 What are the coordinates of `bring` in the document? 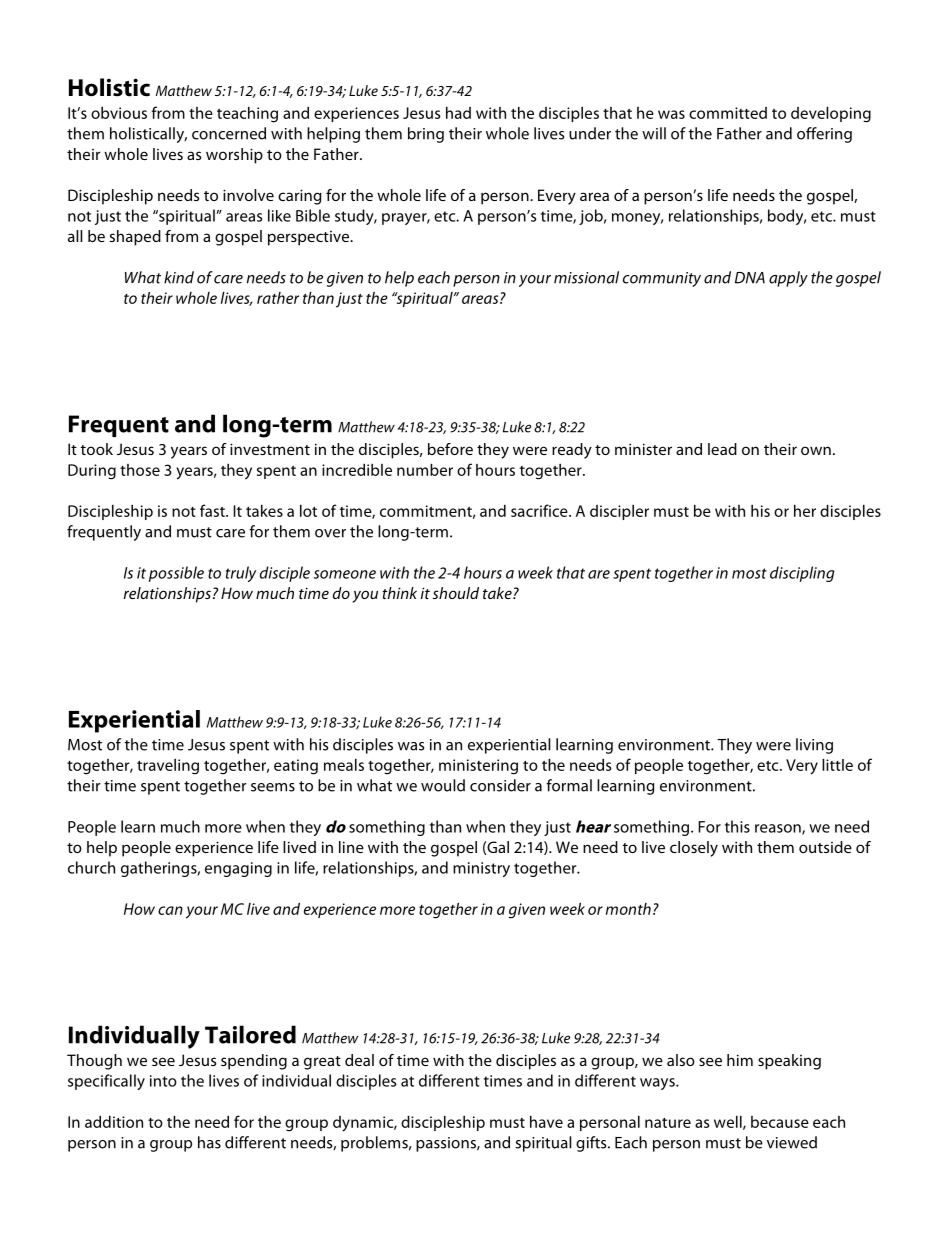 It's located at (426, 135).
